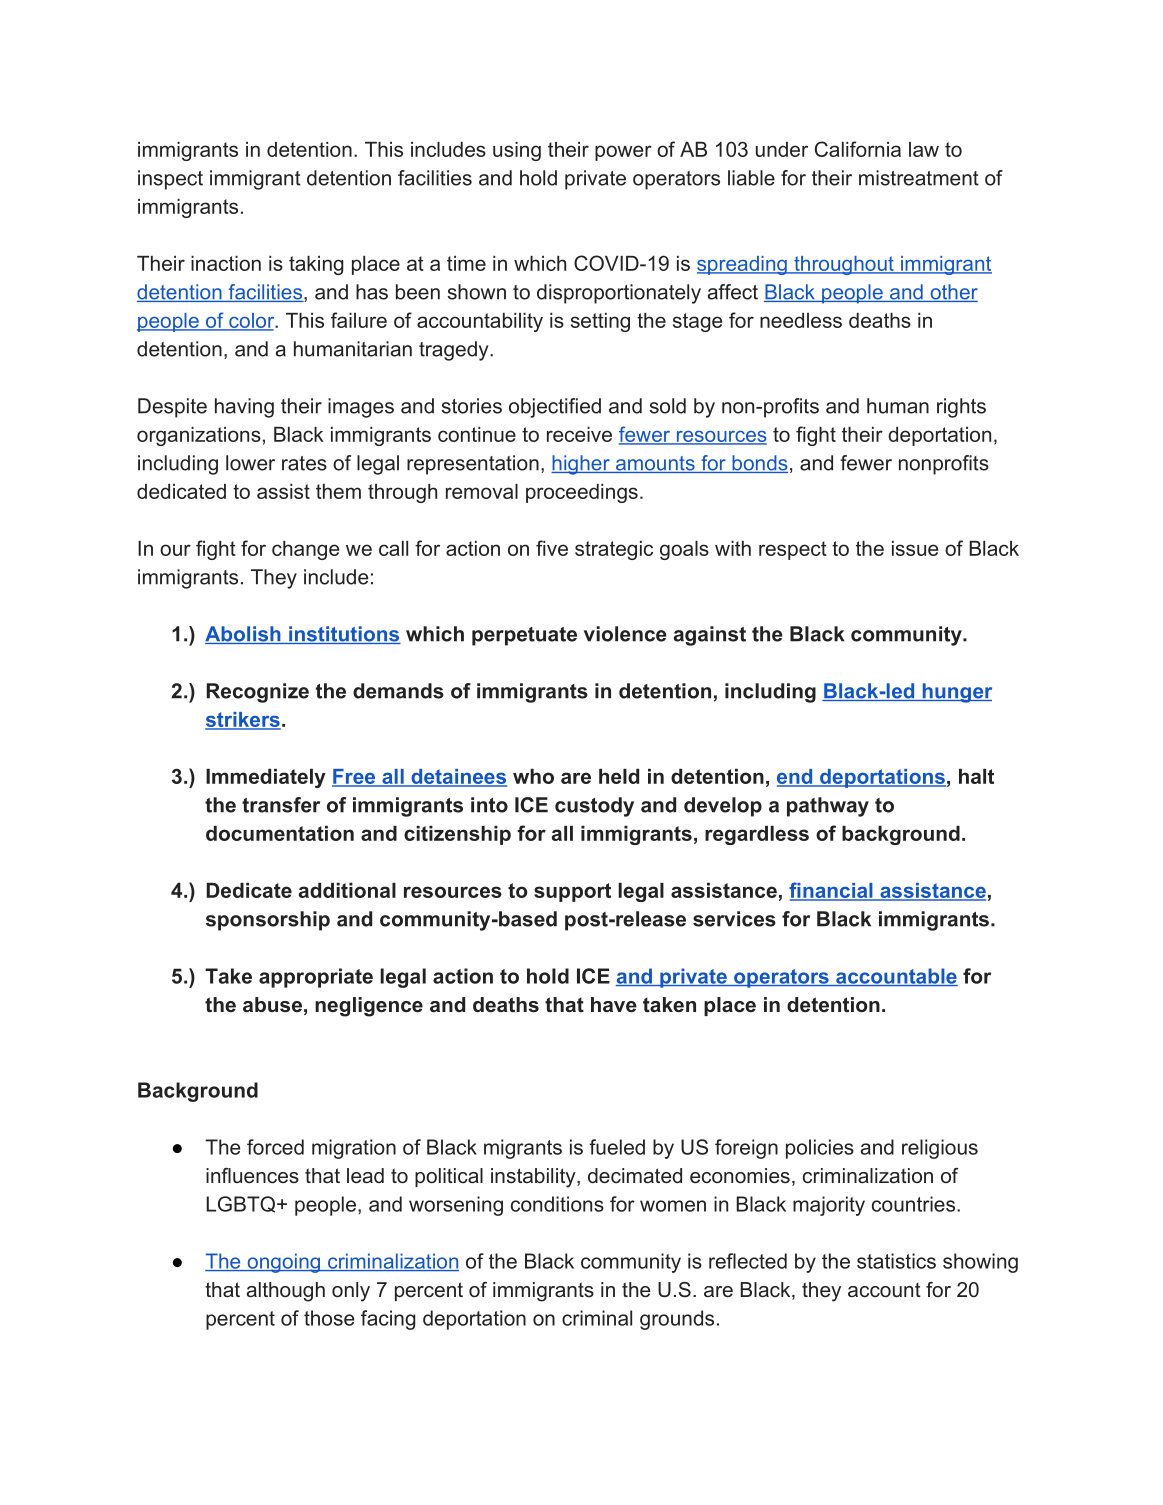  I want to click on hunger, so click(956, 693).
